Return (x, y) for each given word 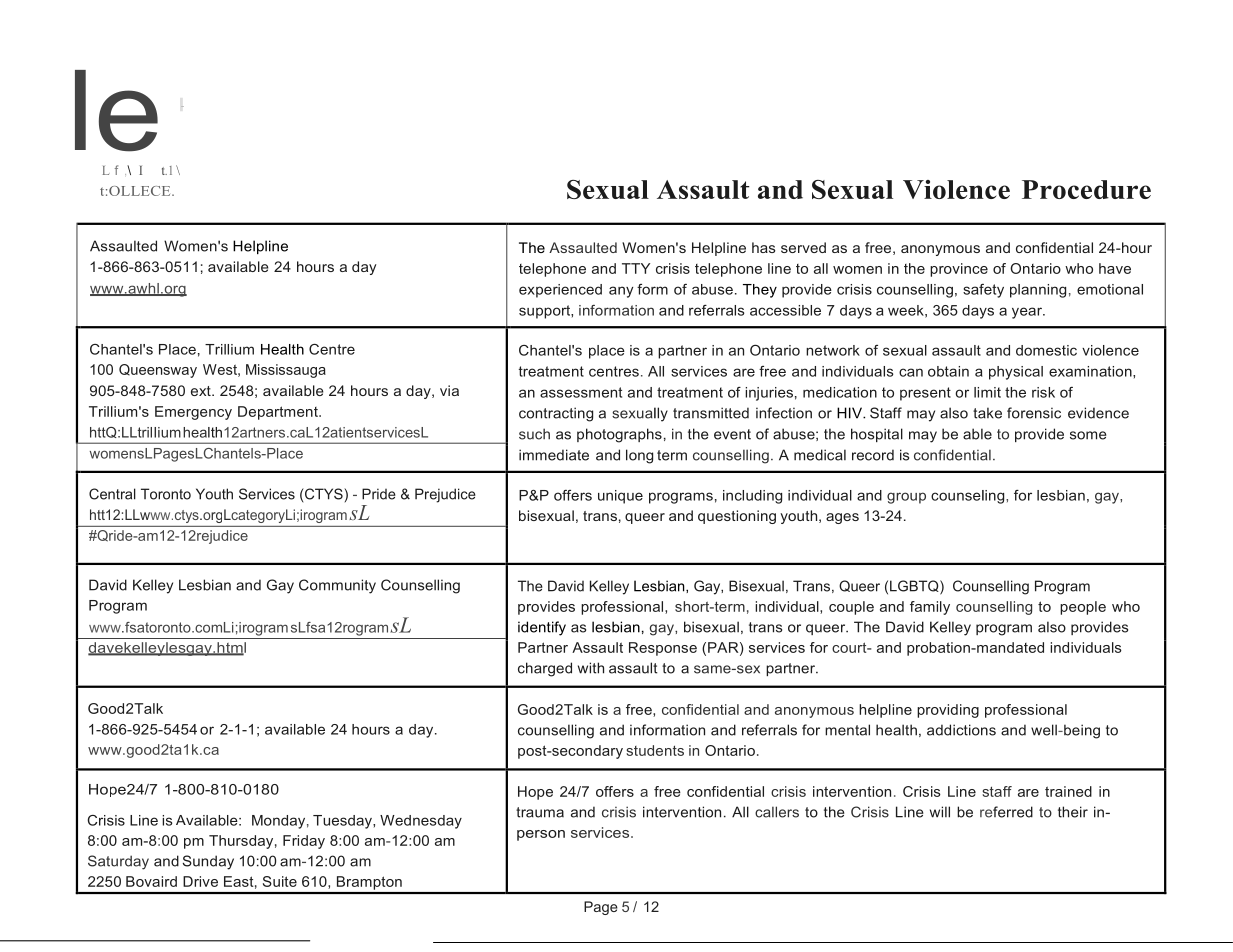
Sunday (208, 862)
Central (112, 494)
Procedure (1086, 189)
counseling (969, 497)
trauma (540, 812)
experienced (560, 291)
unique (620, 497)
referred (1006, 812)
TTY (636, 268)
